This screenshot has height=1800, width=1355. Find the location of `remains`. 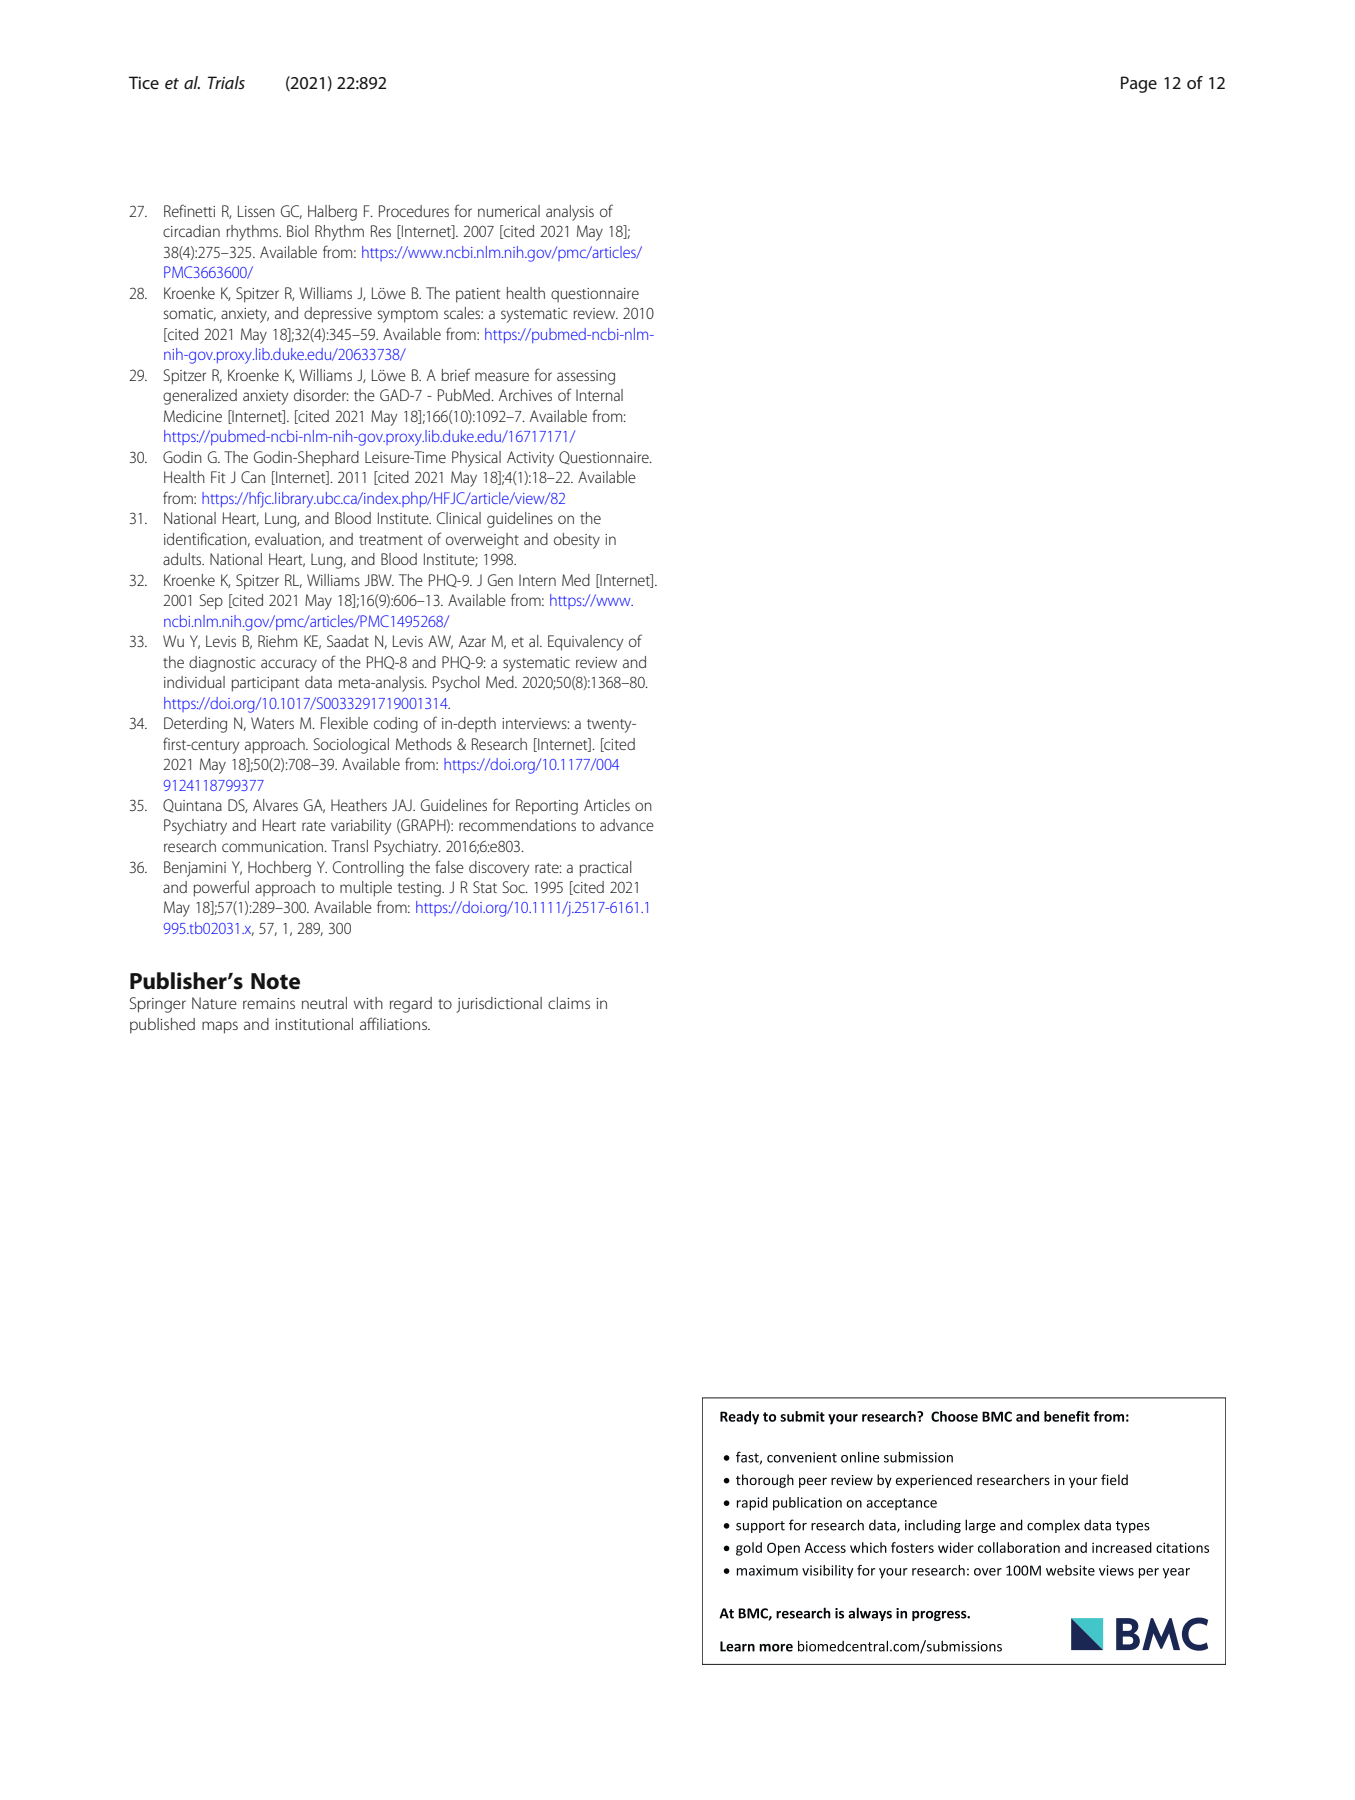

remains is located at coordinates (269, 1003).
